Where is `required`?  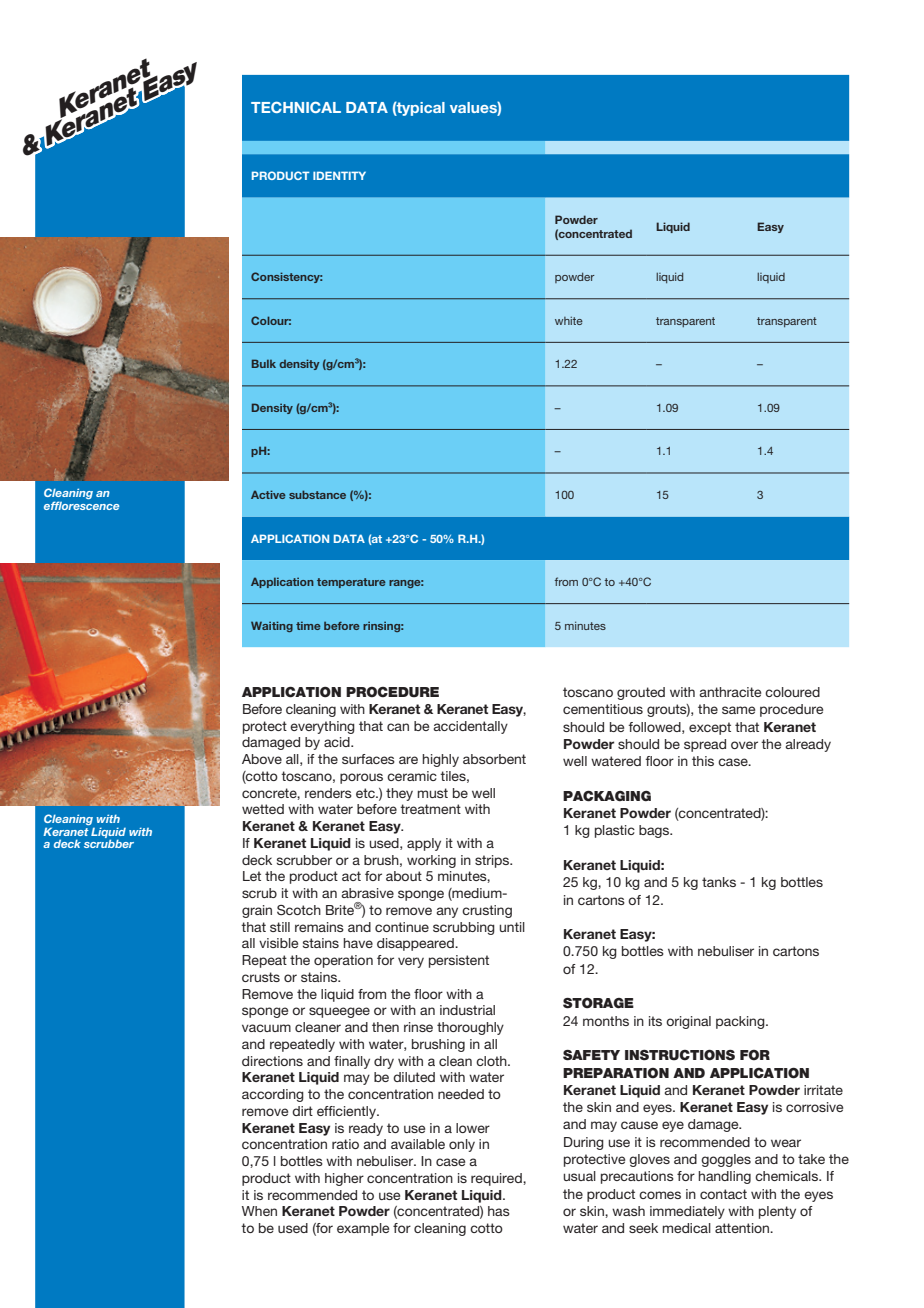
required is located at coordinates (497, 1179).
